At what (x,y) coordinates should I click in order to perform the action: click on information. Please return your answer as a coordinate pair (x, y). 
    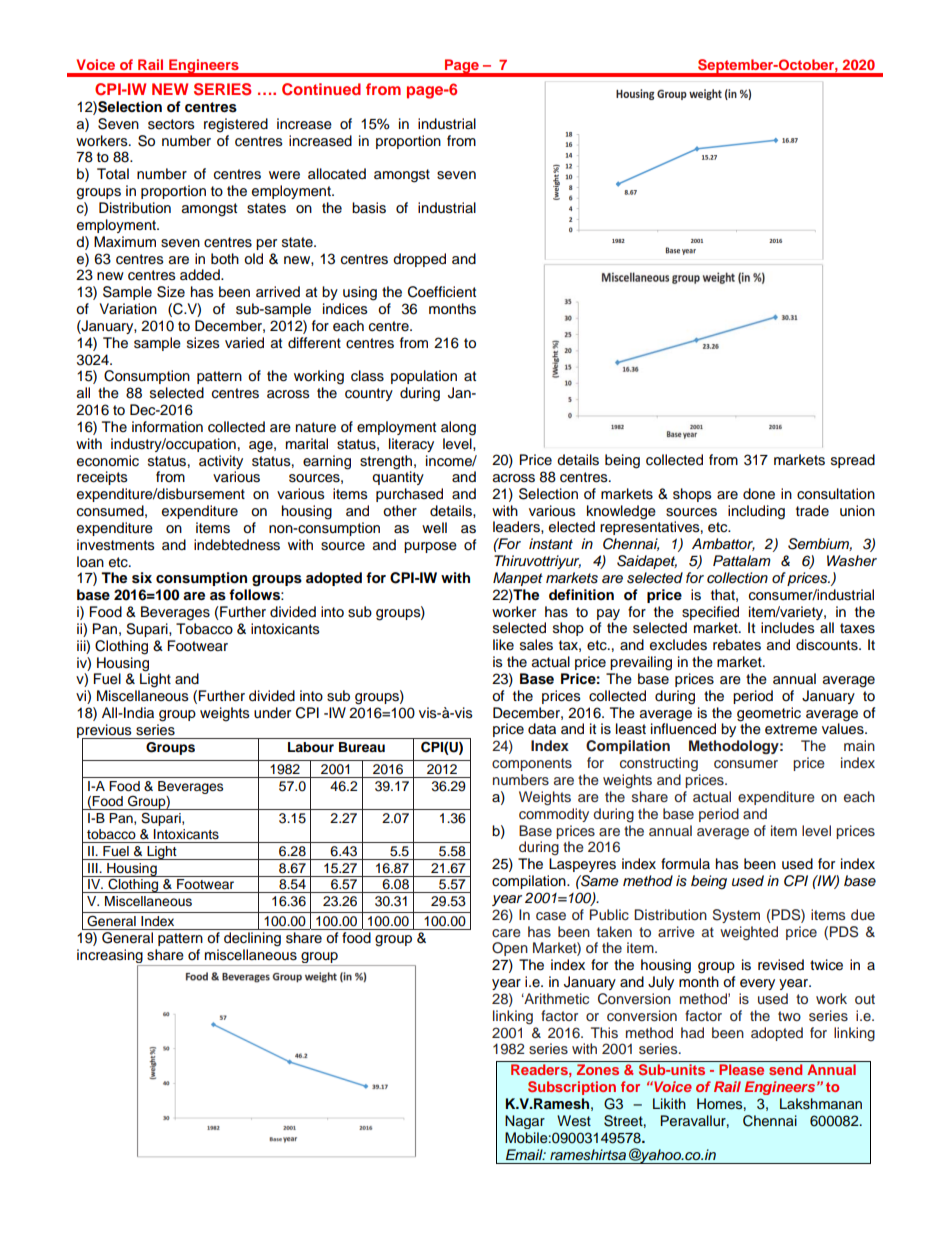
    Looking at the image, I should click on (167, 427).
